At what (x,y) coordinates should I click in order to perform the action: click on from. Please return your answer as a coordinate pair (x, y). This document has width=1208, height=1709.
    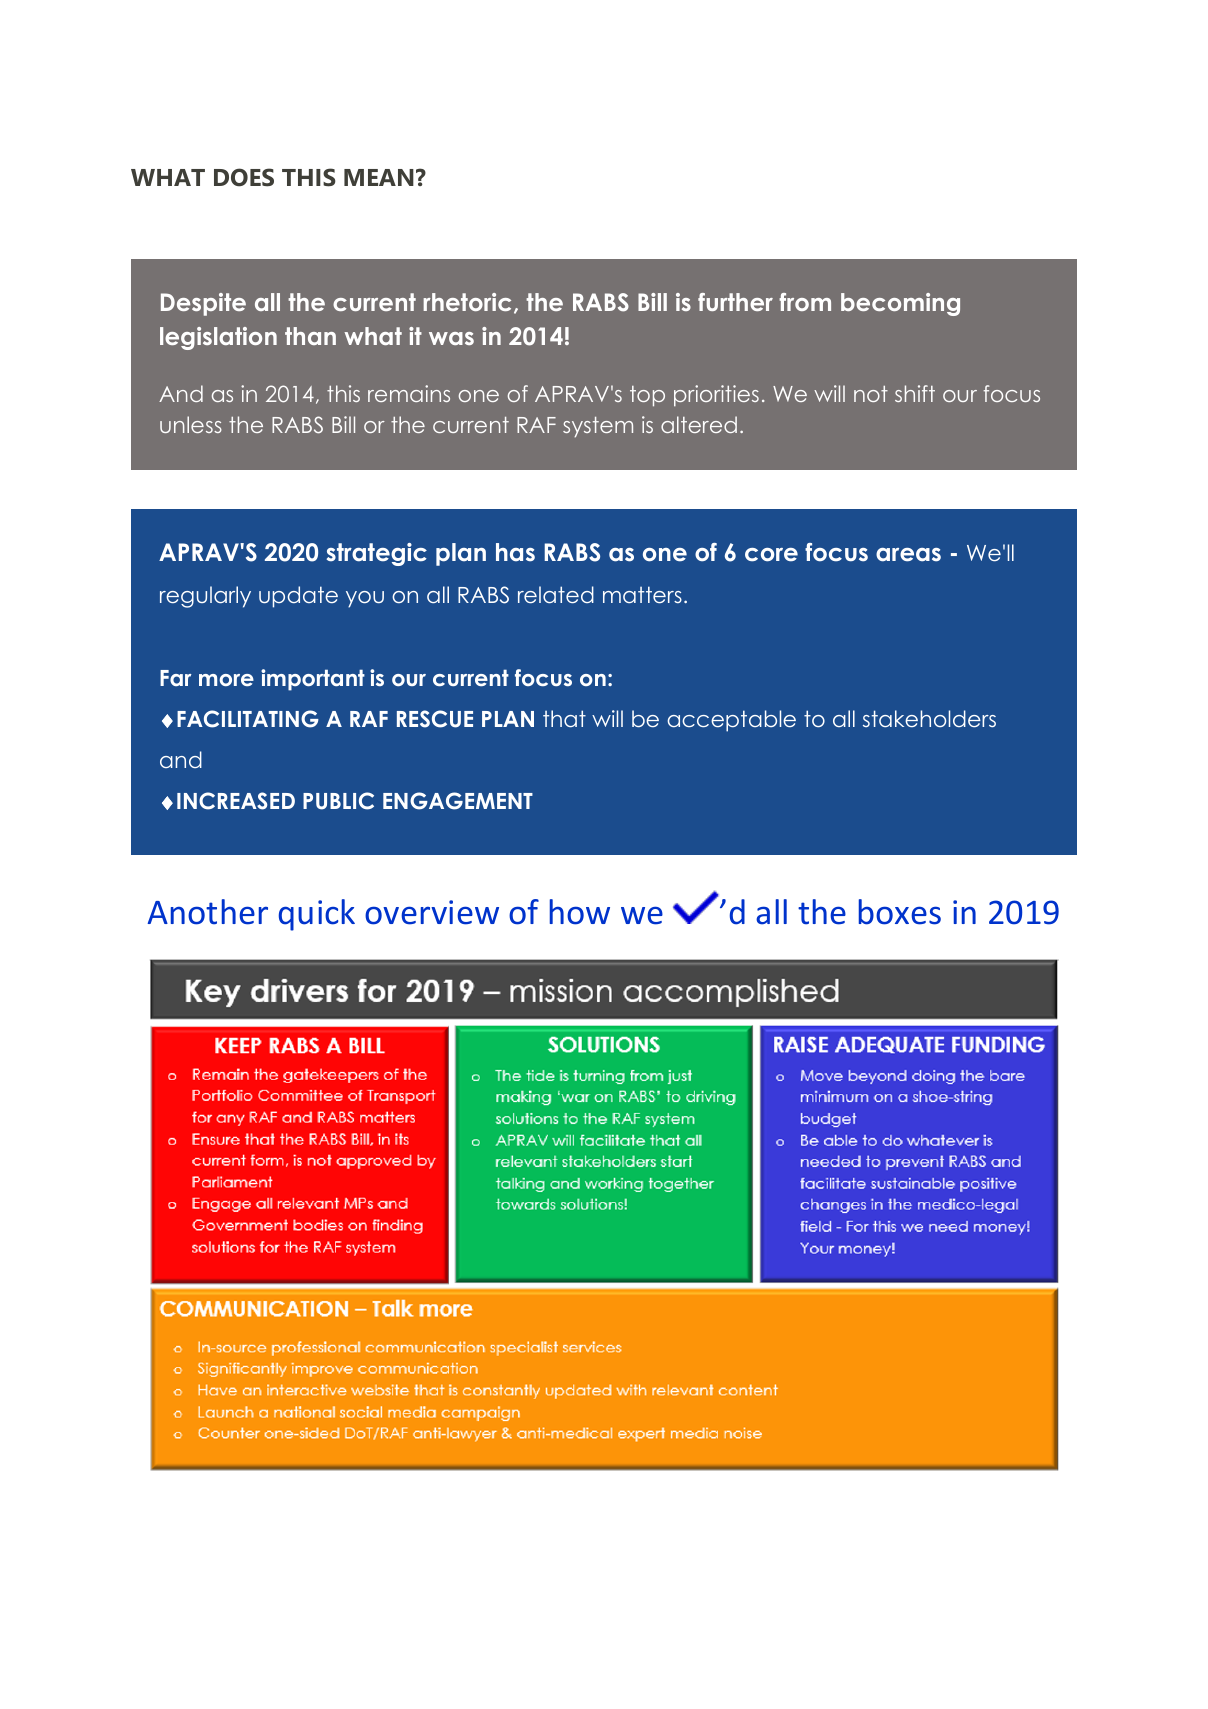
    Looking at the image, I should click on (805, 302).
